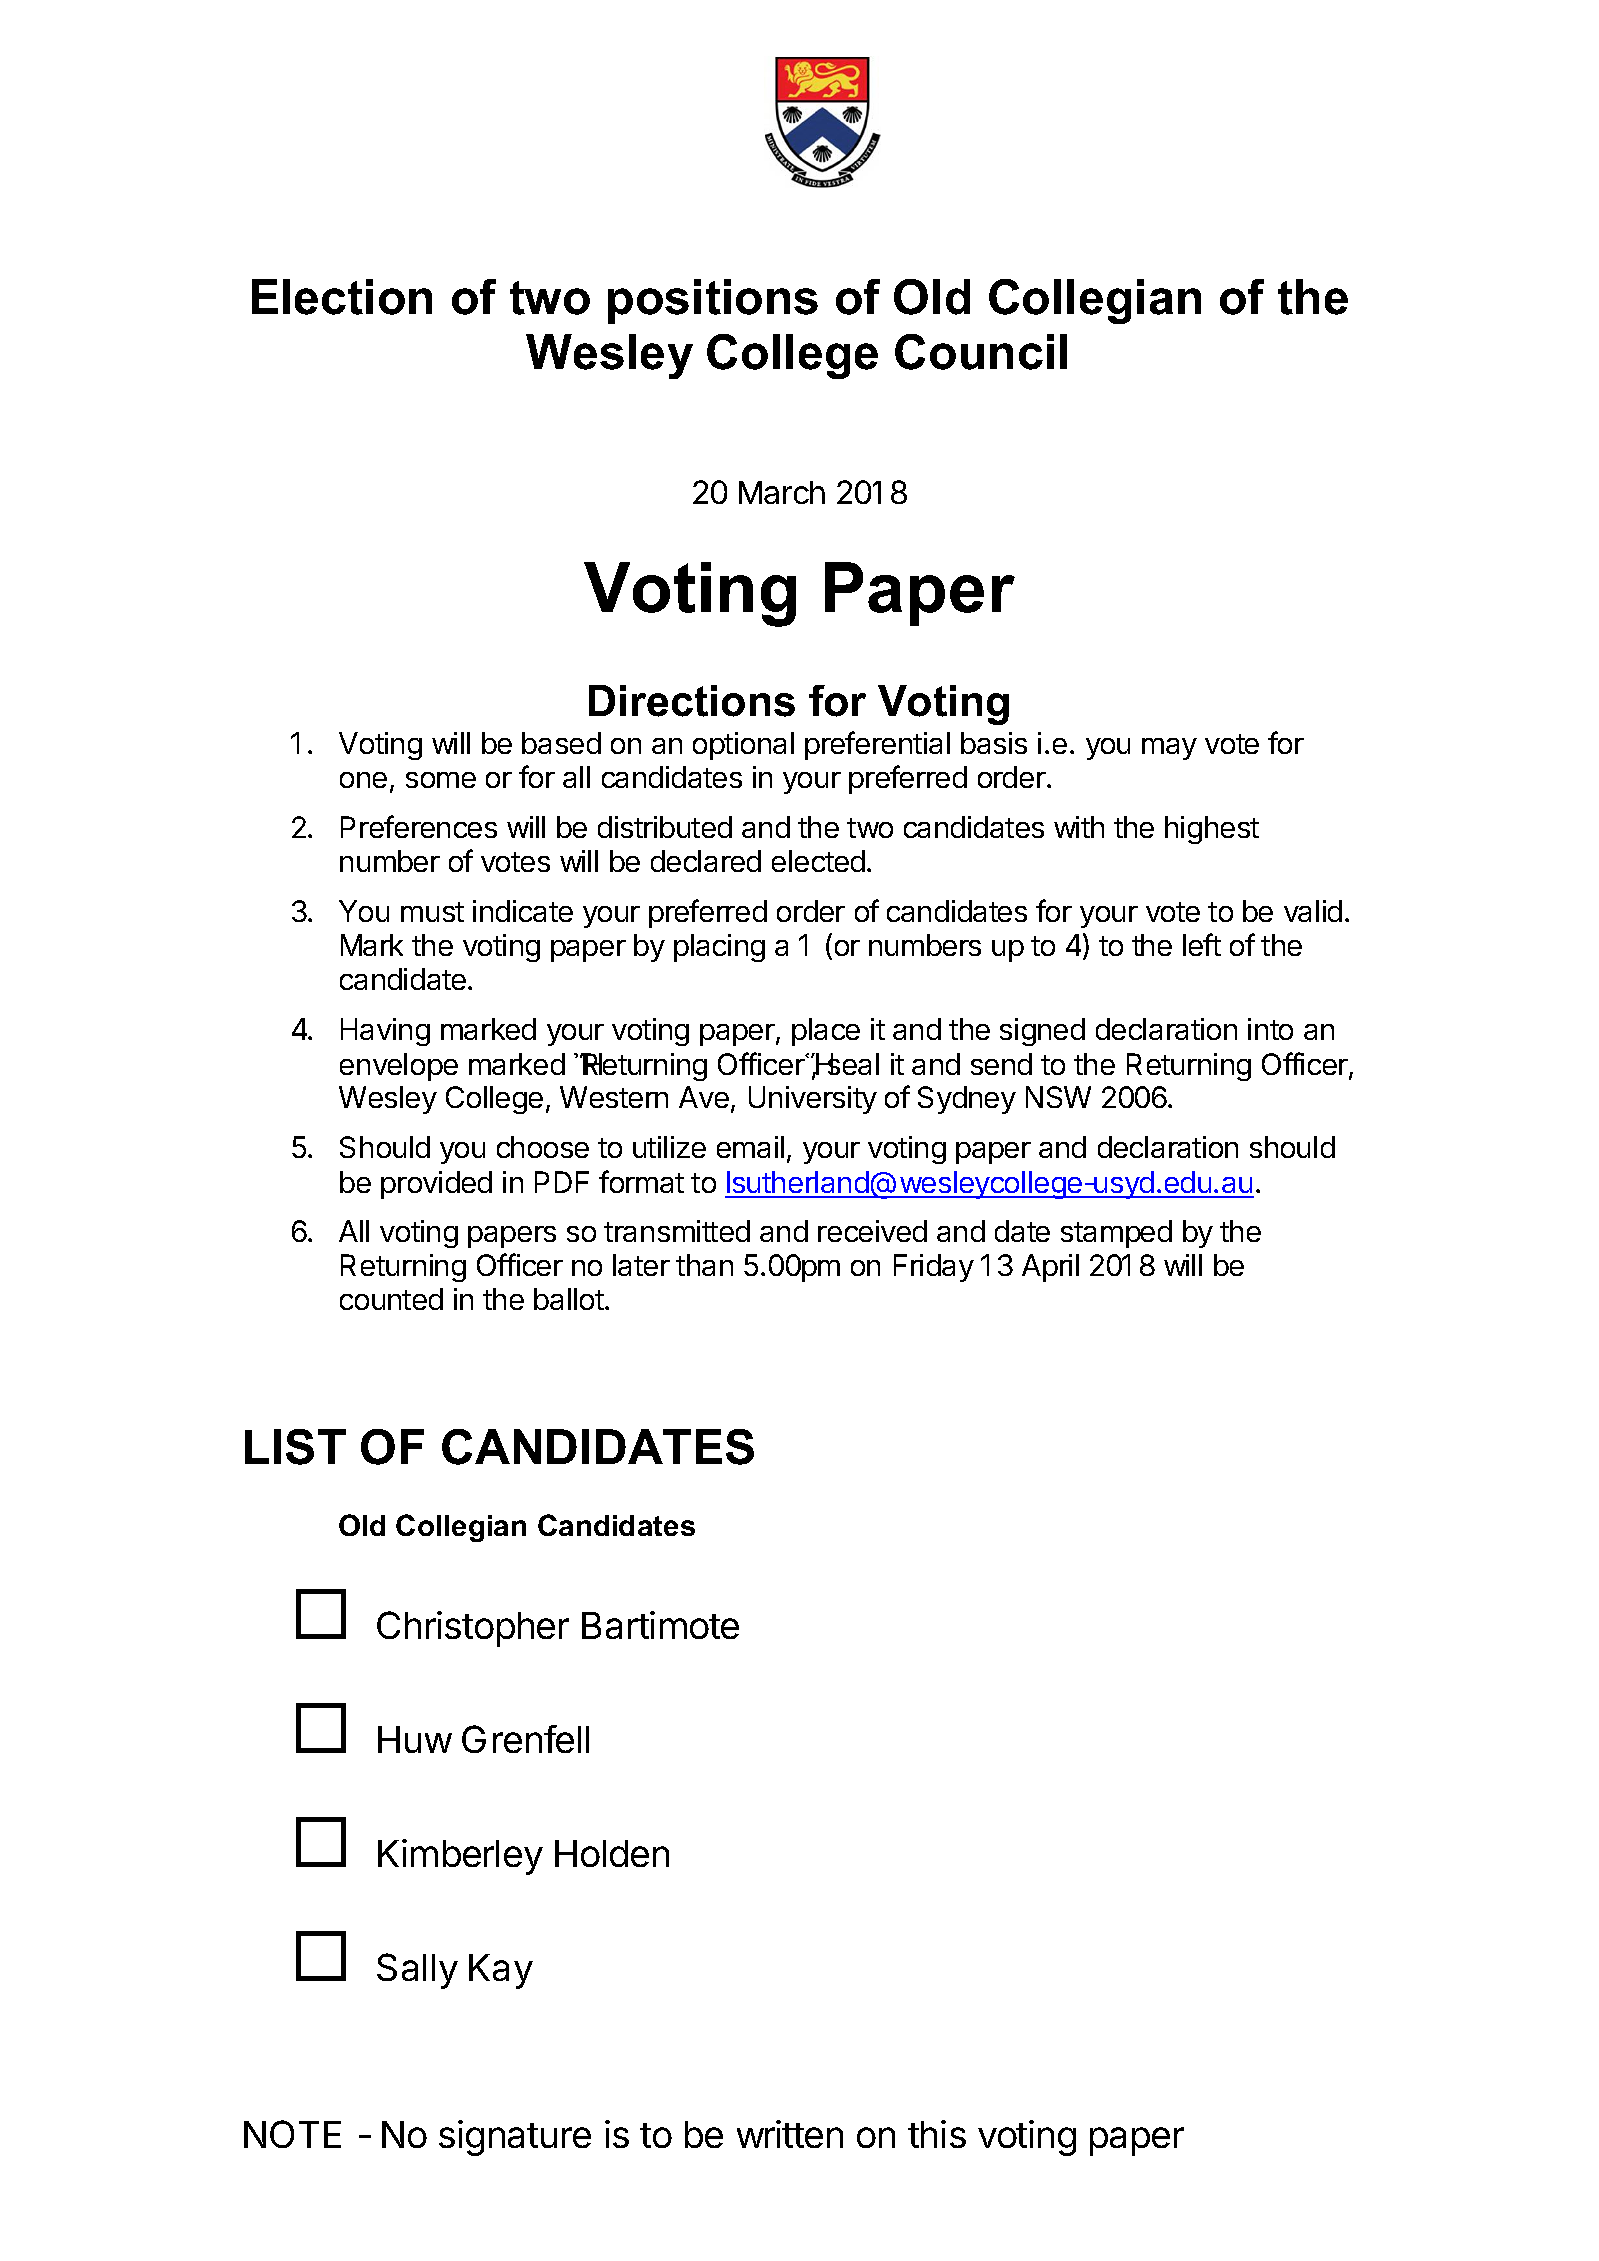 This page has height=2261, width=1599. I want to click on this, so click(937, 2134).
